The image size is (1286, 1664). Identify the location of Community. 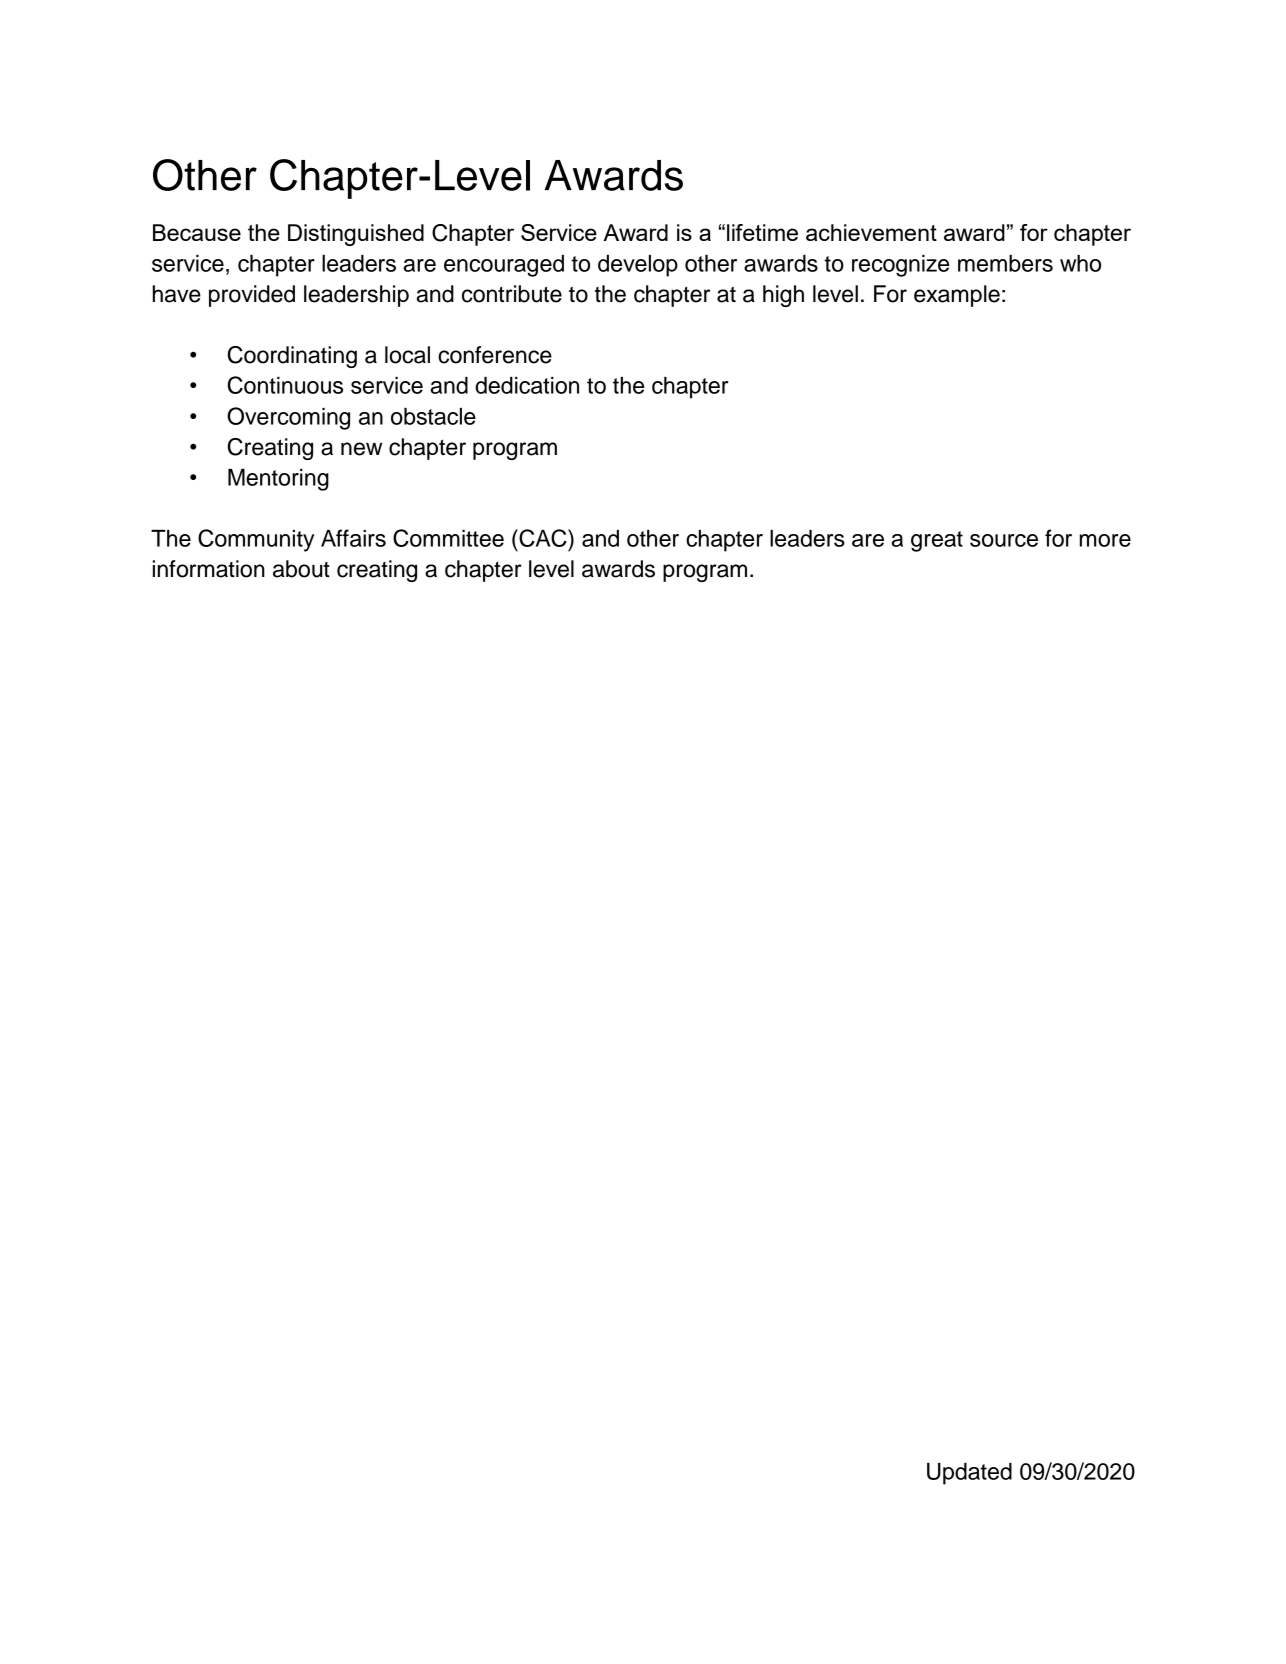
(256, 540).
